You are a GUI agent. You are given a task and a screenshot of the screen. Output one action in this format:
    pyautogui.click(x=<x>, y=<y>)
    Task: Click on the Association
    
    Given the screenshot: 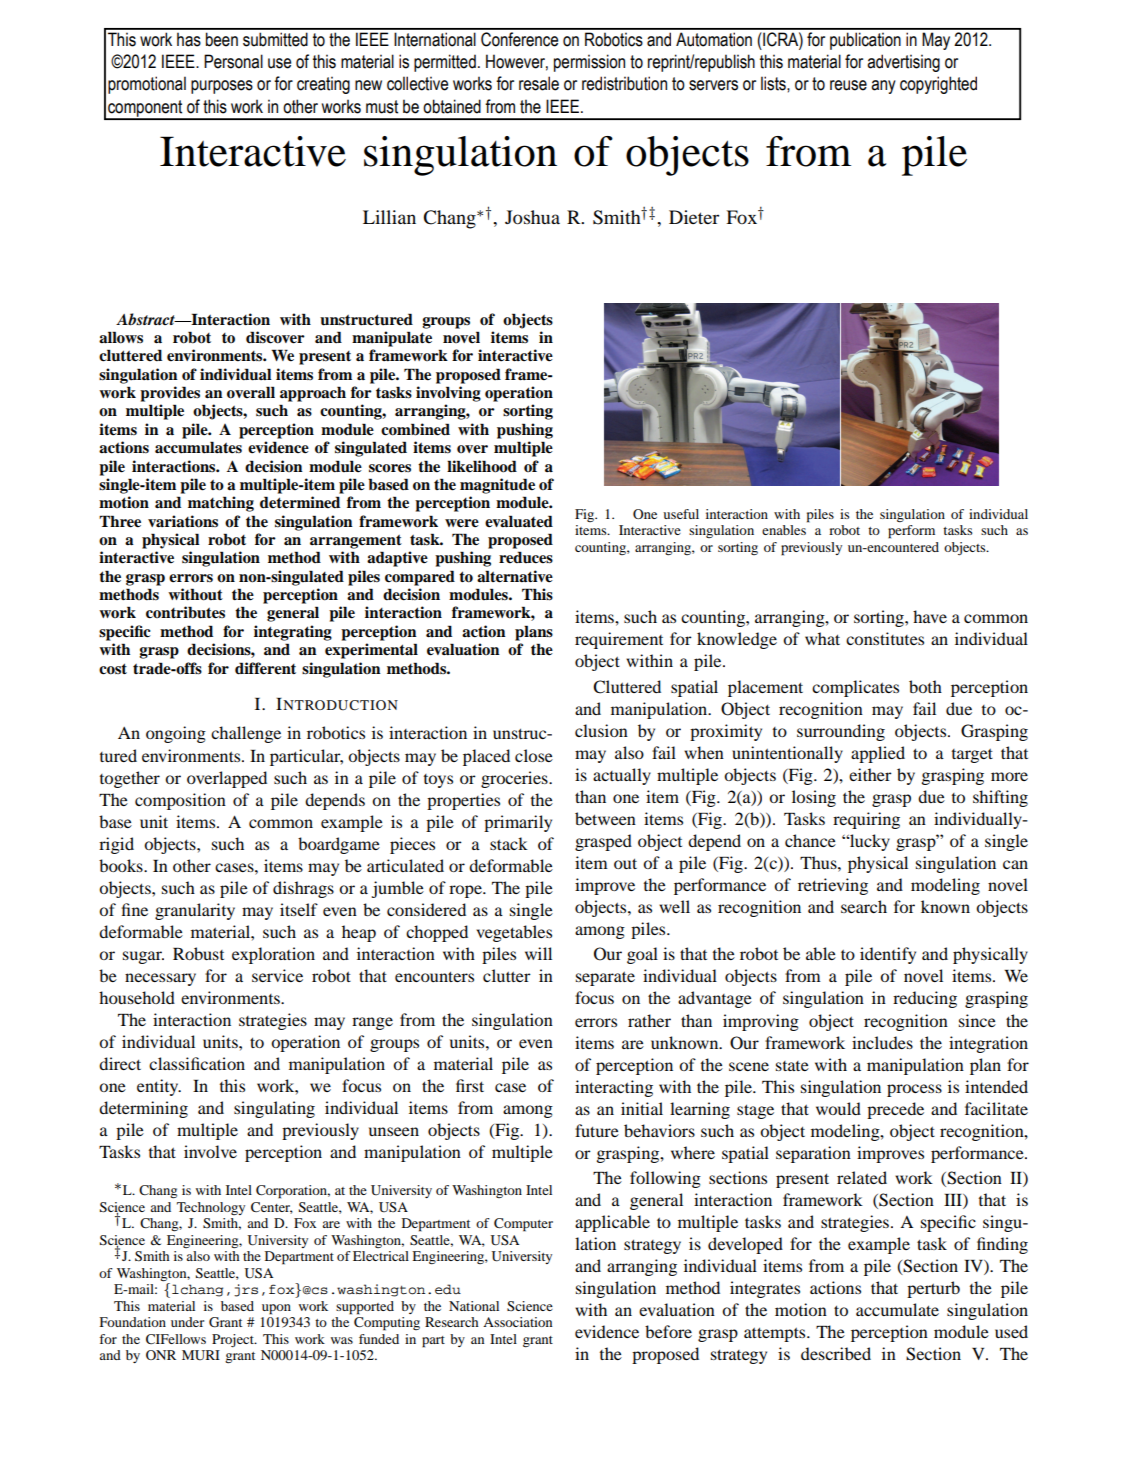 What is the action you would take?
    pyautogui.click(x=517, y=1322)
